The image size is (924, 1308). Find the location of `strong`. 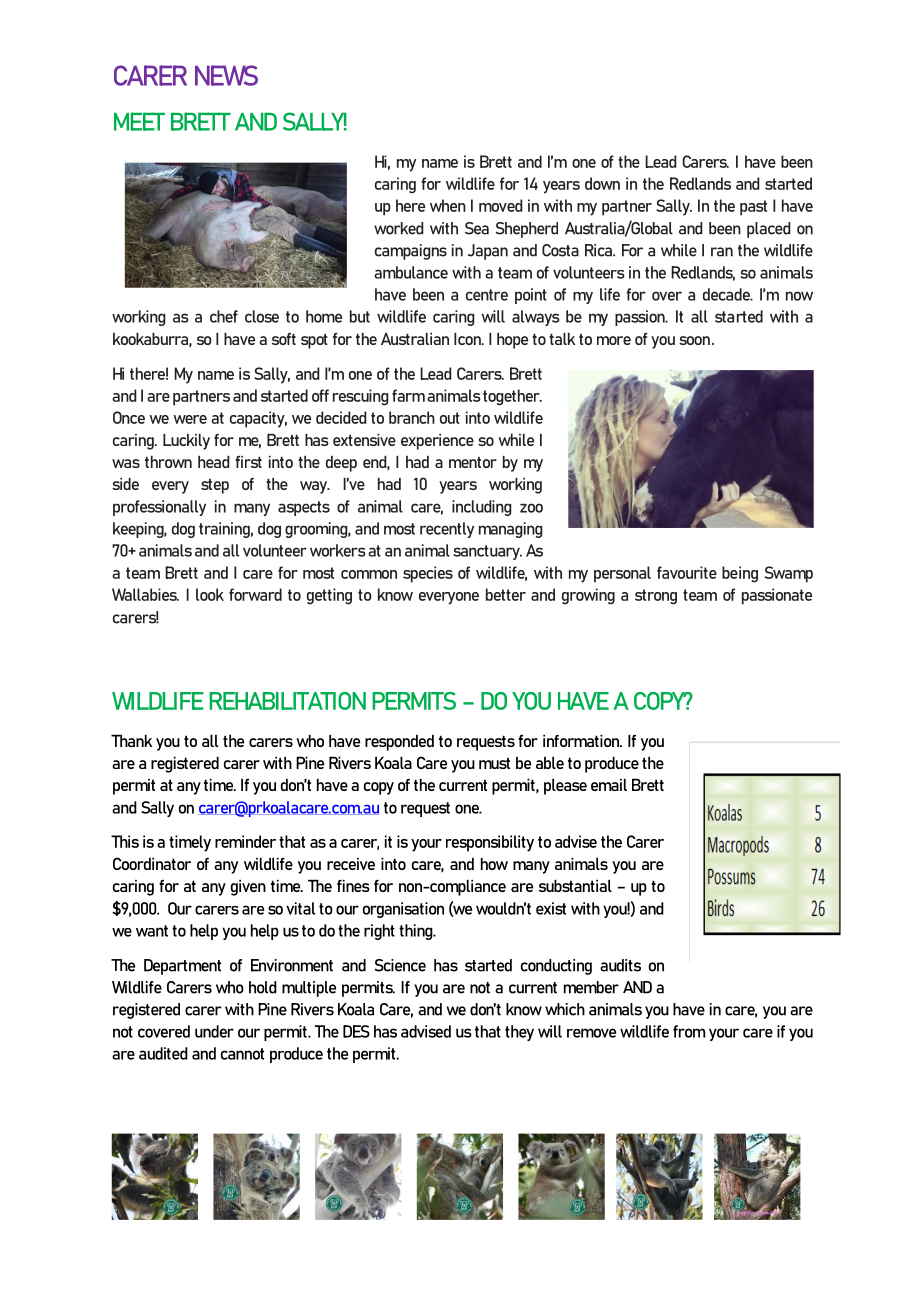

strong is located at coordinates (656, 597).
